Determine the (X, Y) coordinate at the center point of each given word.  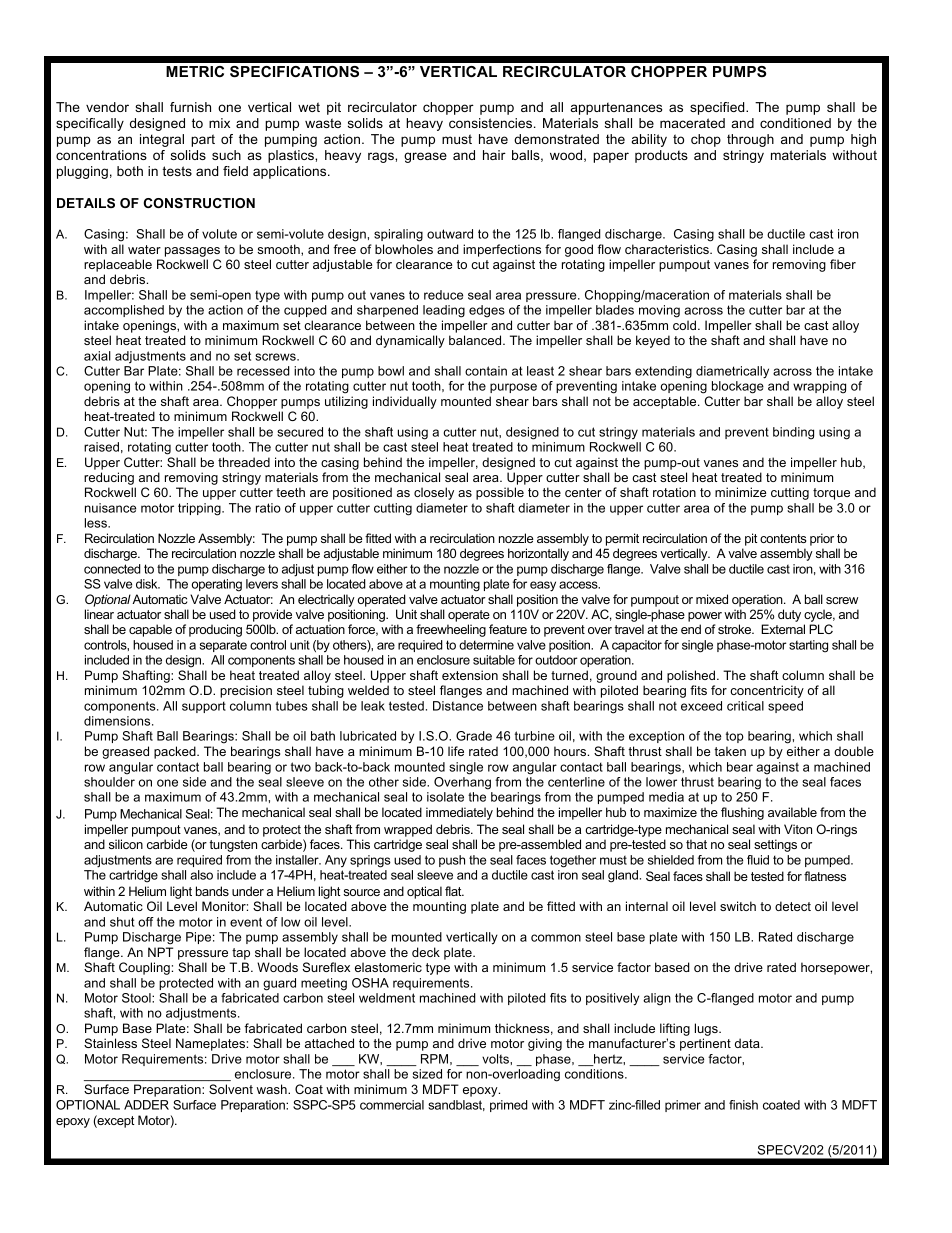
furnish (190, 107)
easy (543, 586)
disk (148, 584)
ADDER (146, 1105)
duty (789, 615)
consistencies (492, 123)
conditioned (795, 123)
